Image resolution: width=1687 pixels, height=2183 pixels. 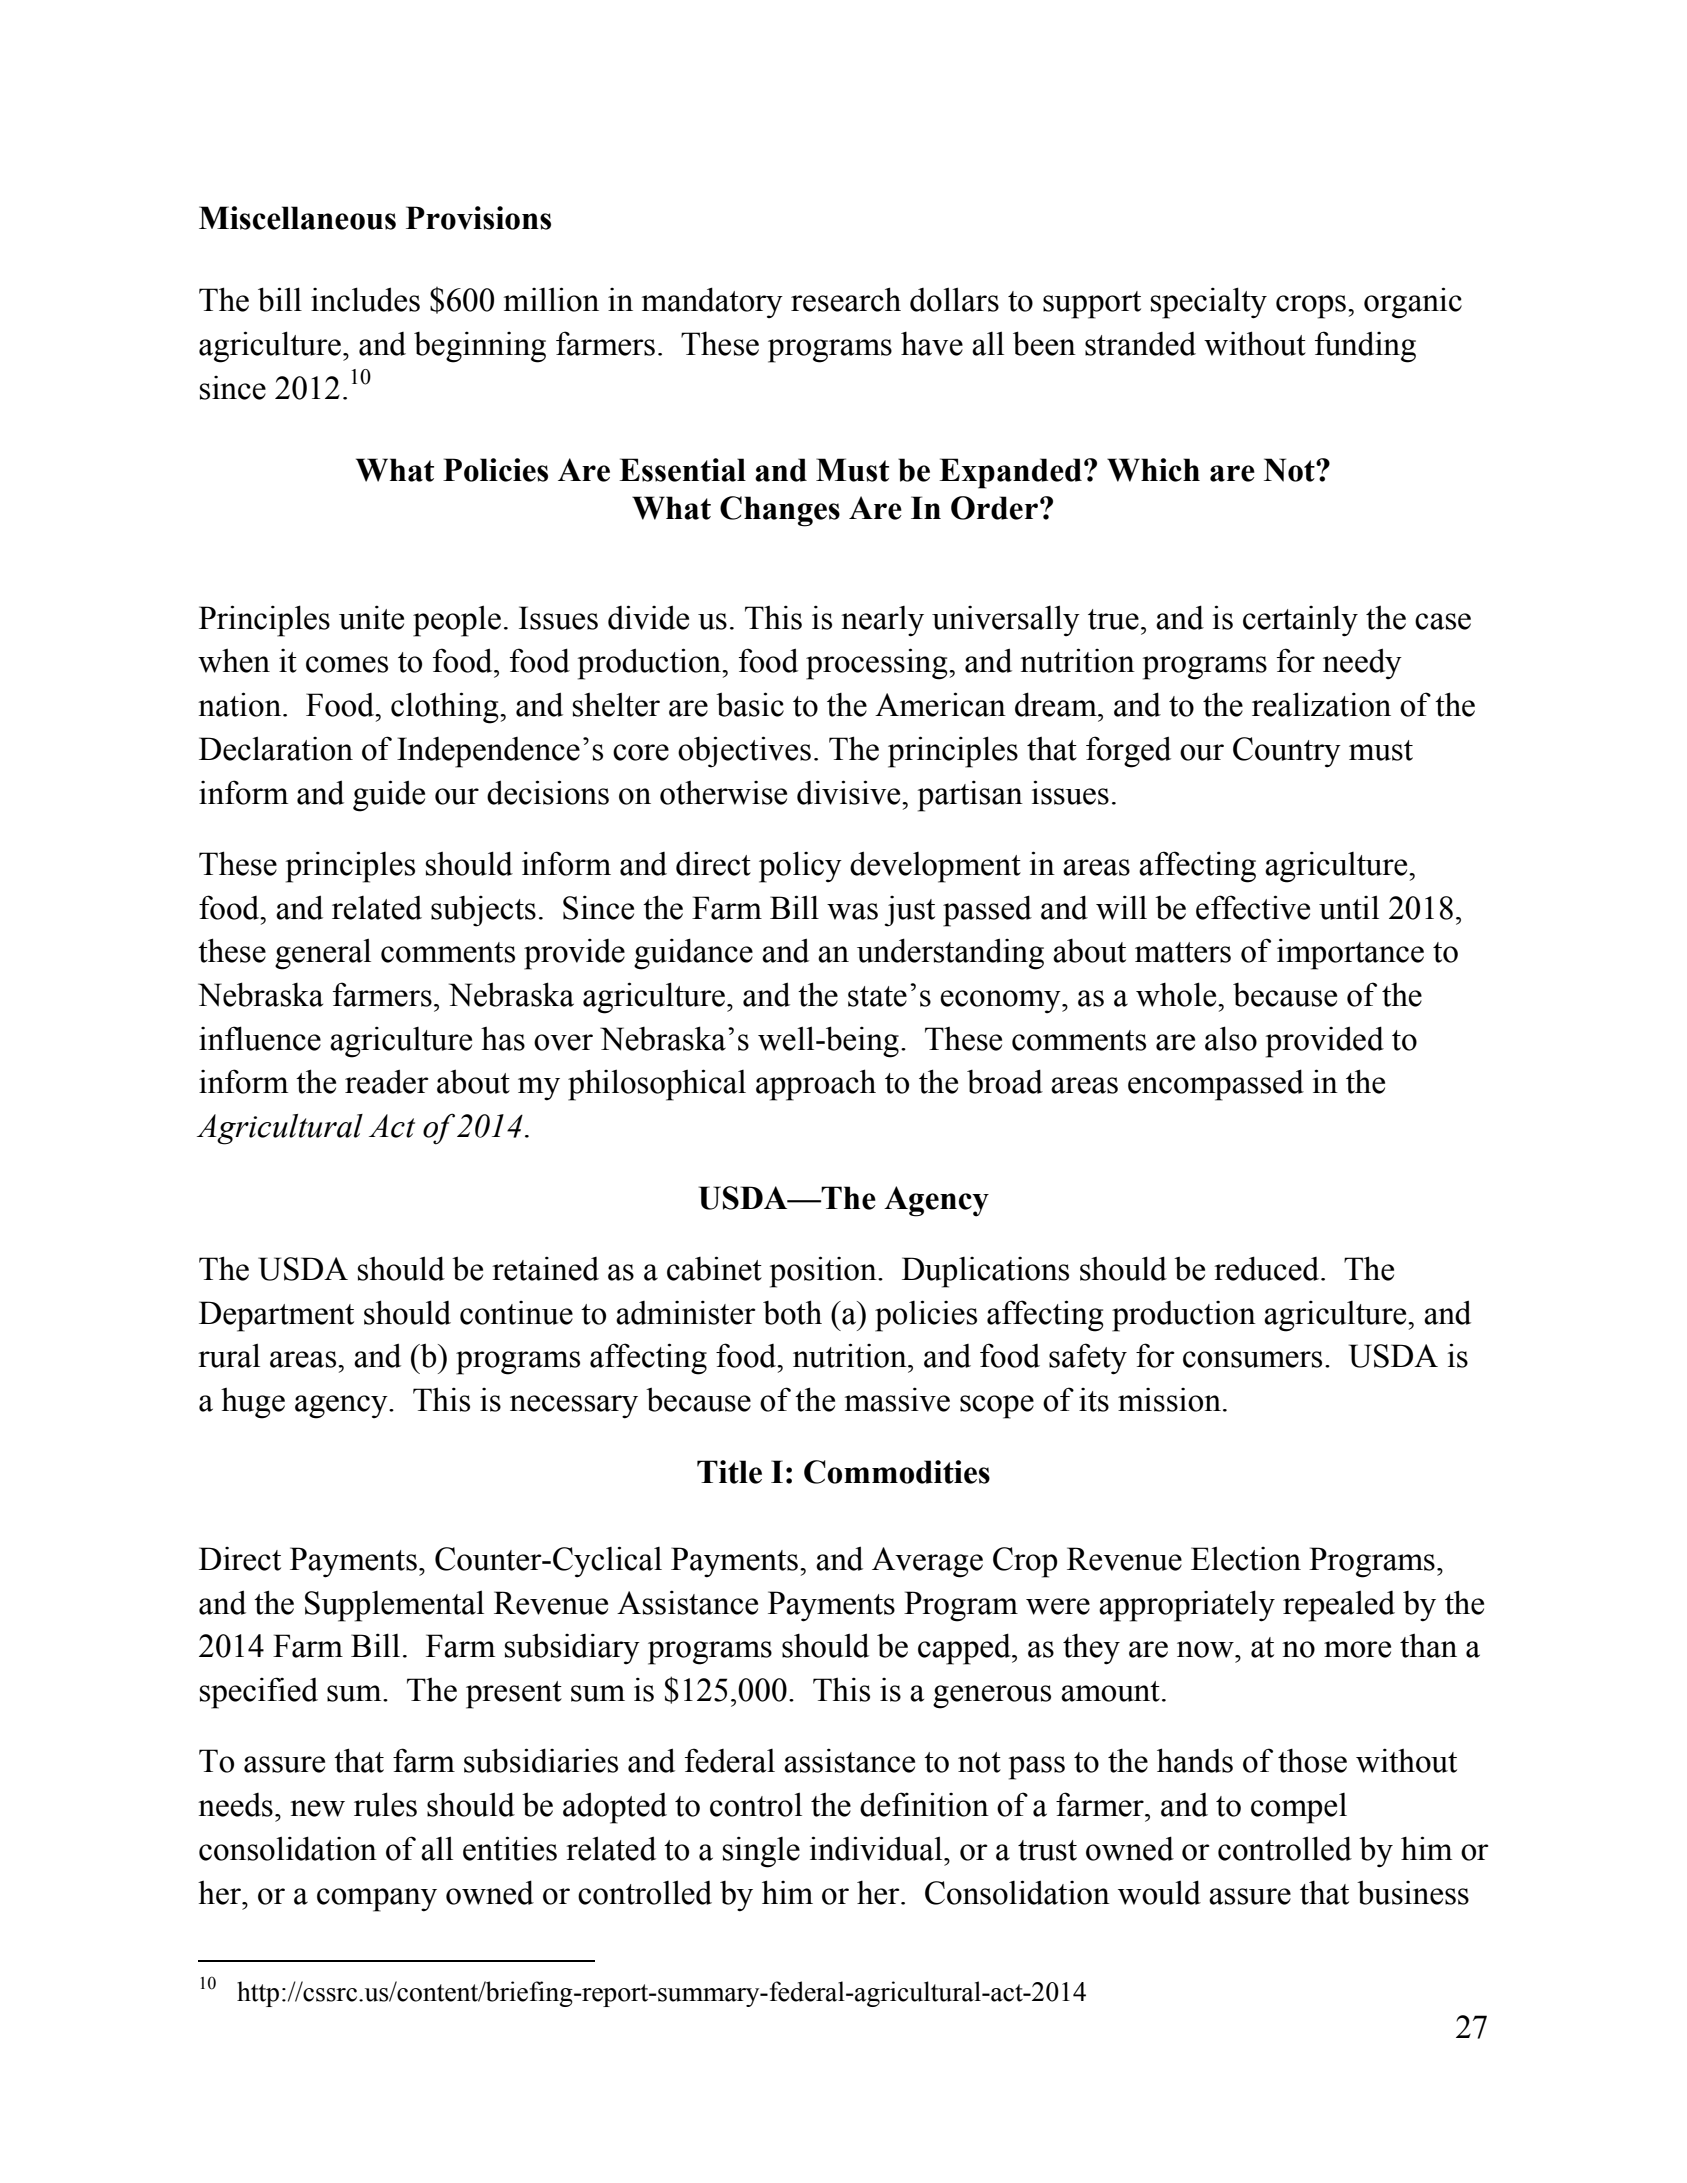 I want to click on specialty, so click(x=1209, y=303).
